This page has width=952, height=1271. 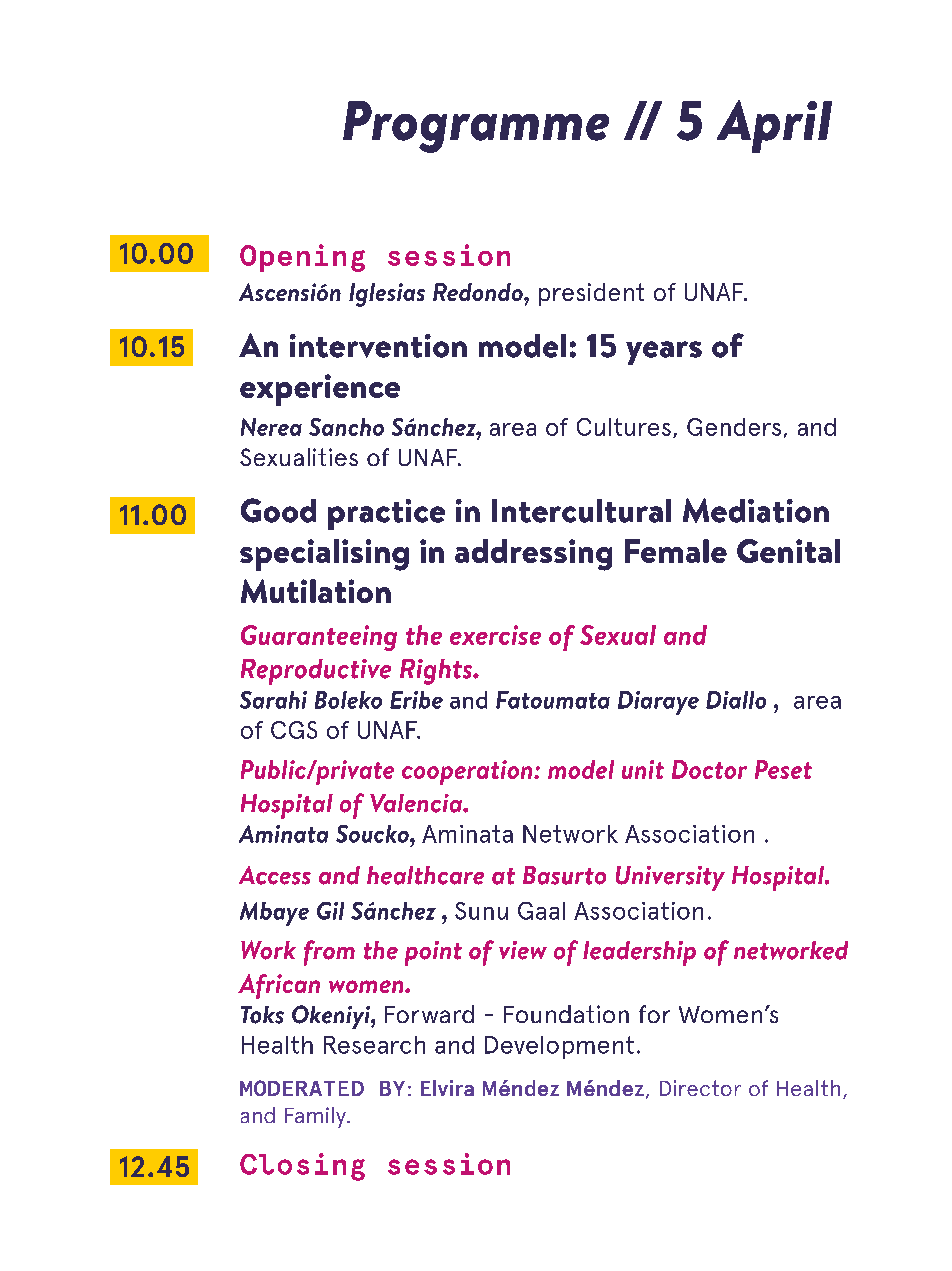 I want to click on Family, so click(x=316, y=1117).
